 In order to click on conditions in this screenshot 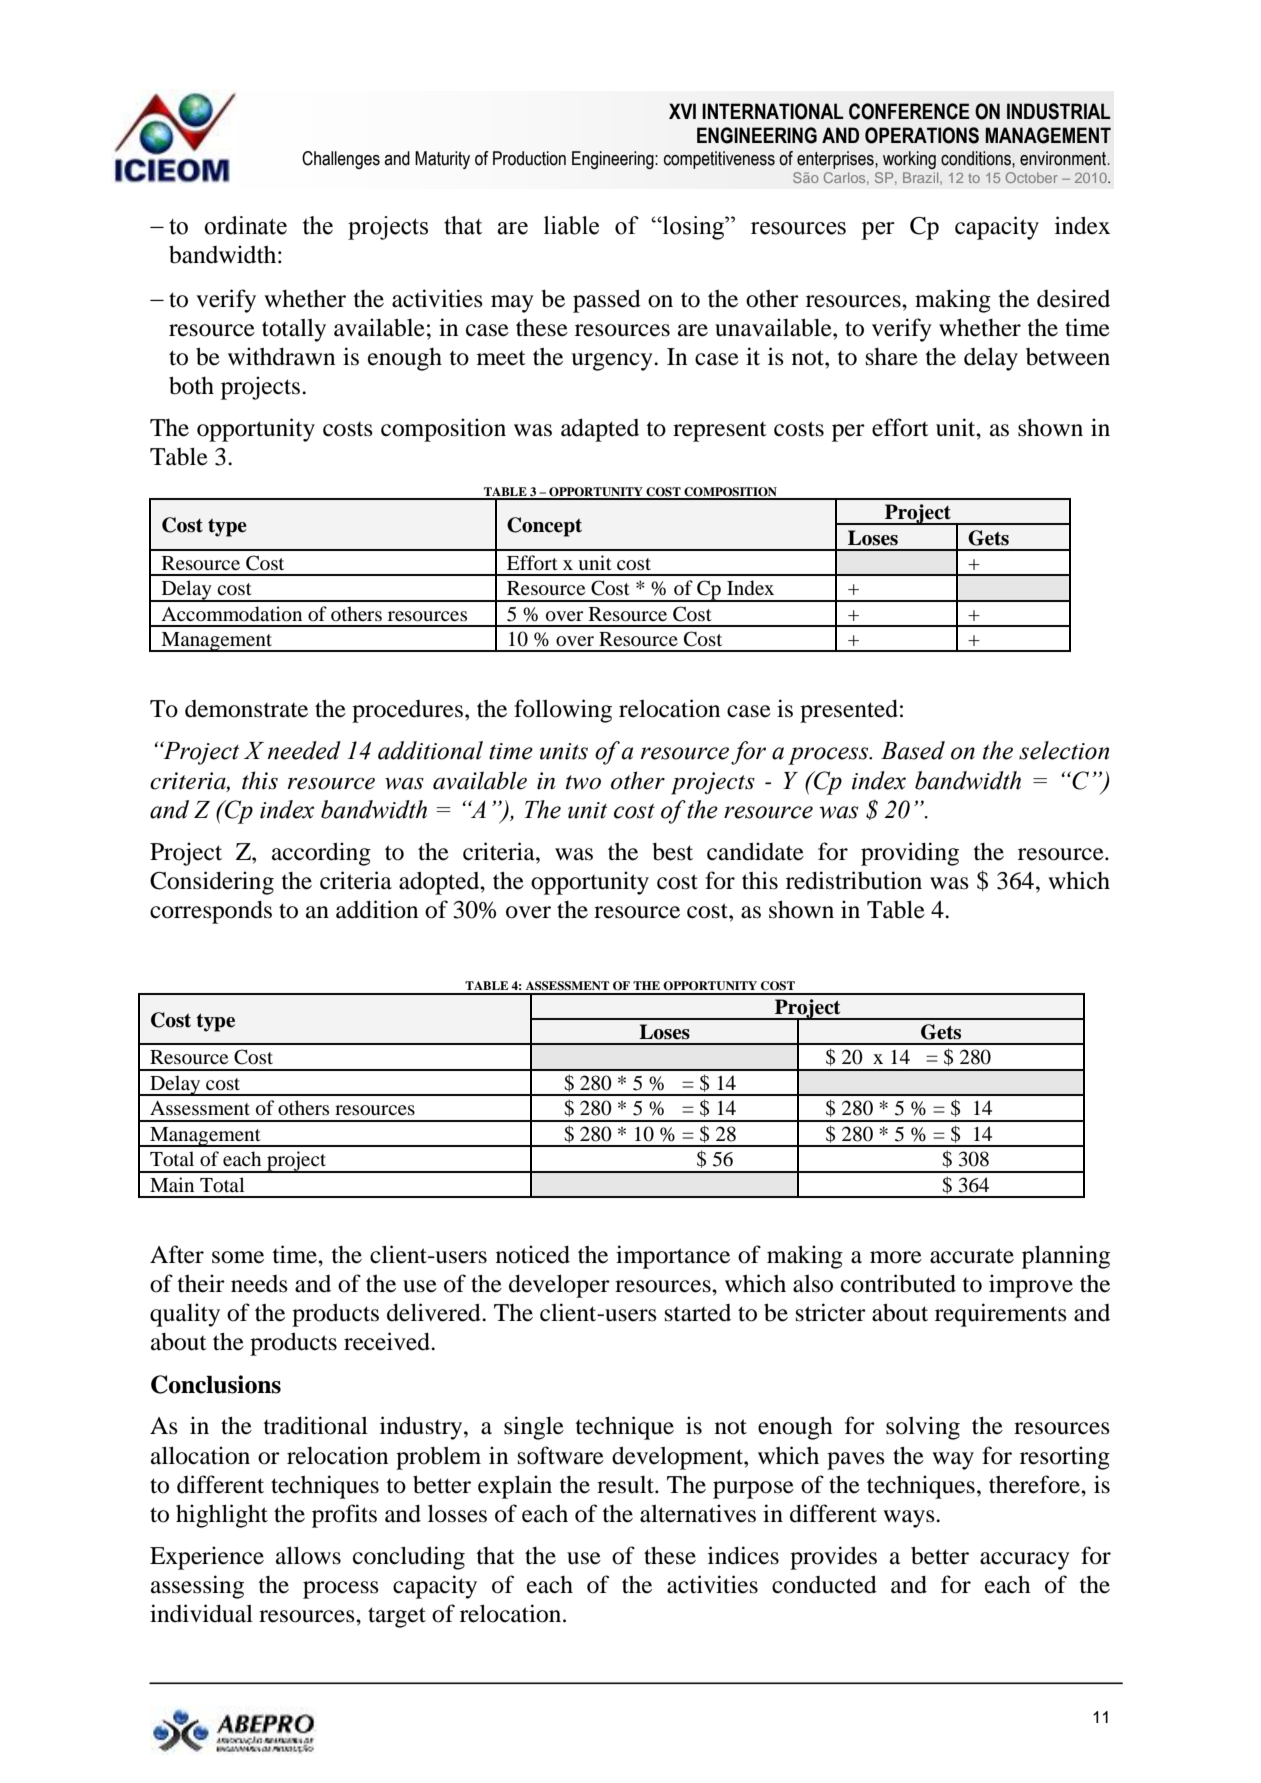, I will do `click(977, 158)`.
